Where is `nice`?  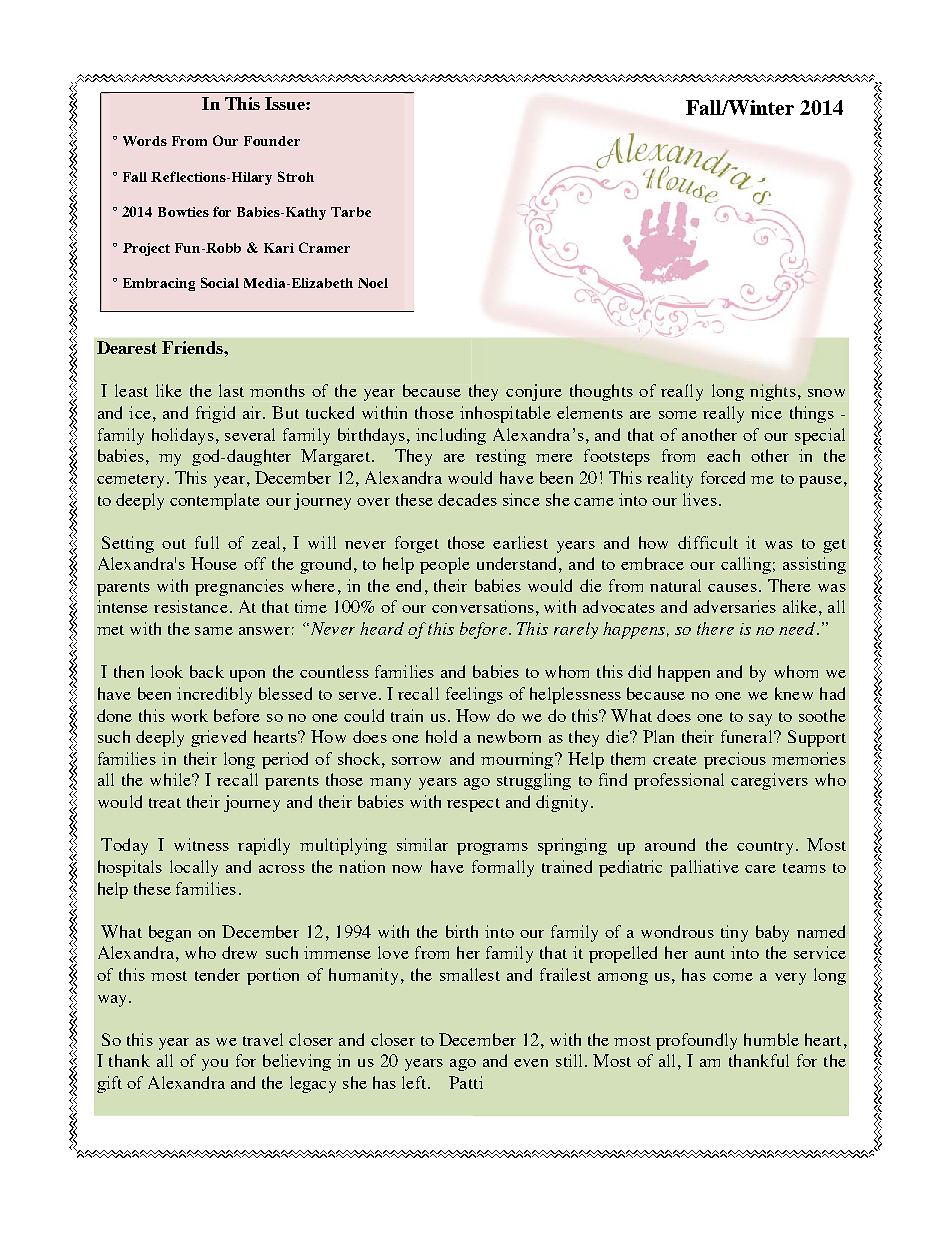 nice is located at coordinates (766, 412).
